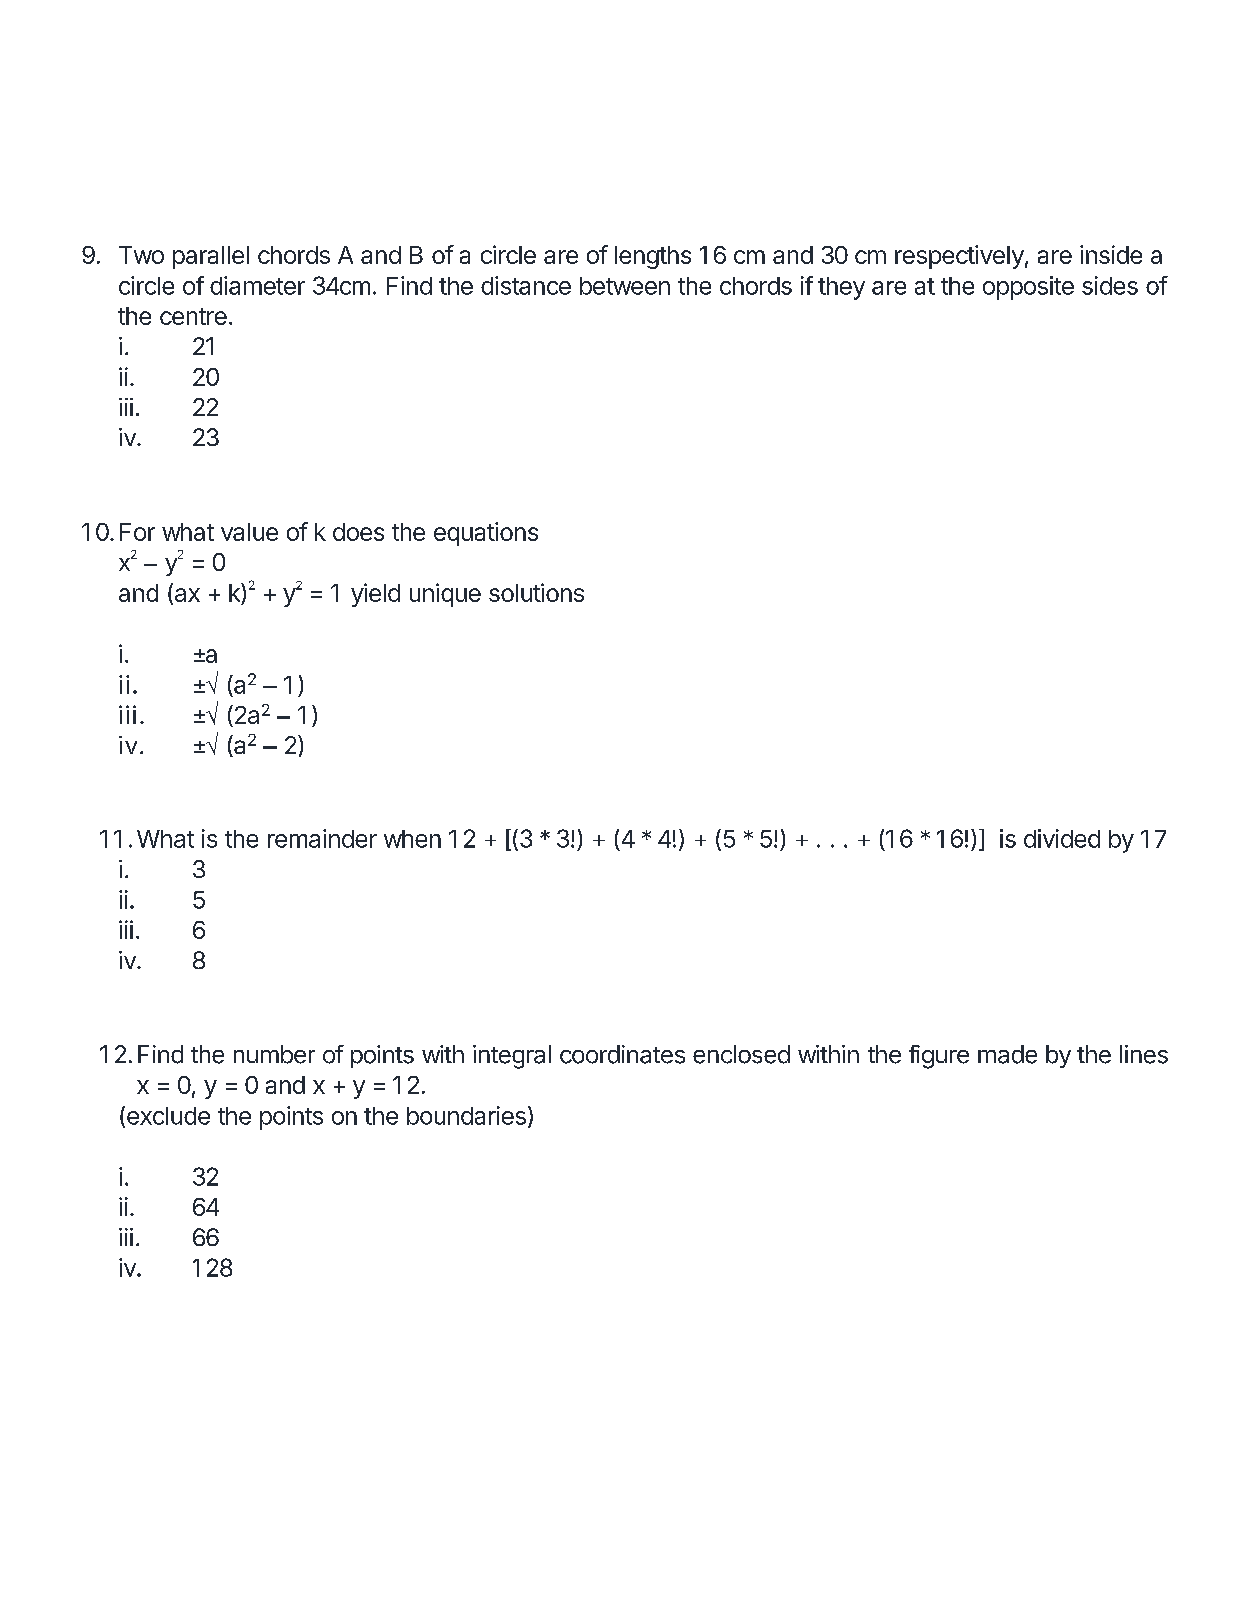 The width and height of the document is (1251, 1618). Describe the element at coordinates (274, 1054) in the document. I see `number` at that location.
